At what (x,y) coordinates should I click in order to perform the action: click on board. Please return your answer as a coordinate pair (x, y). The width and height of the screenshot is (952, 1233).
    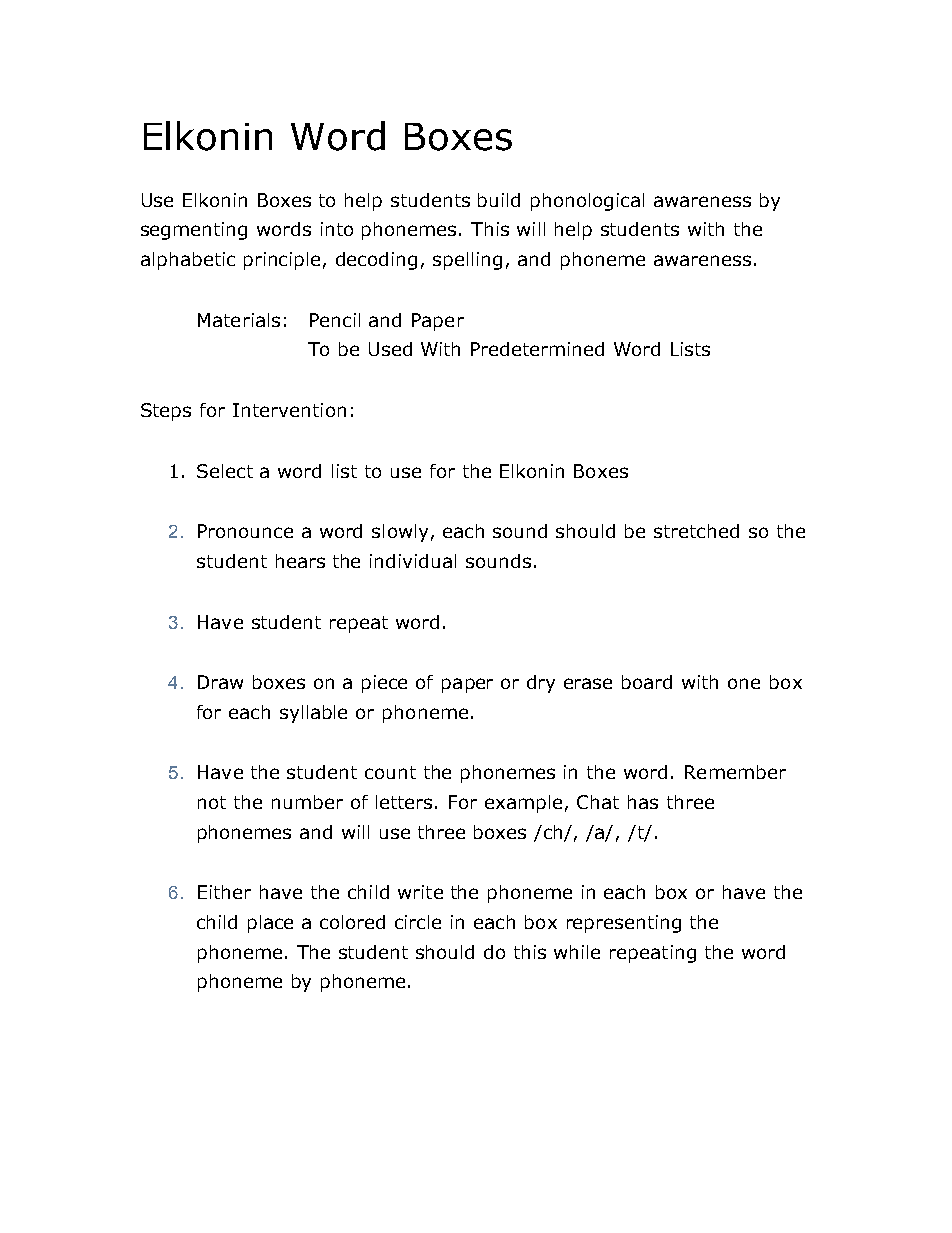
    Looking at the image, I should click on (647, 682).
